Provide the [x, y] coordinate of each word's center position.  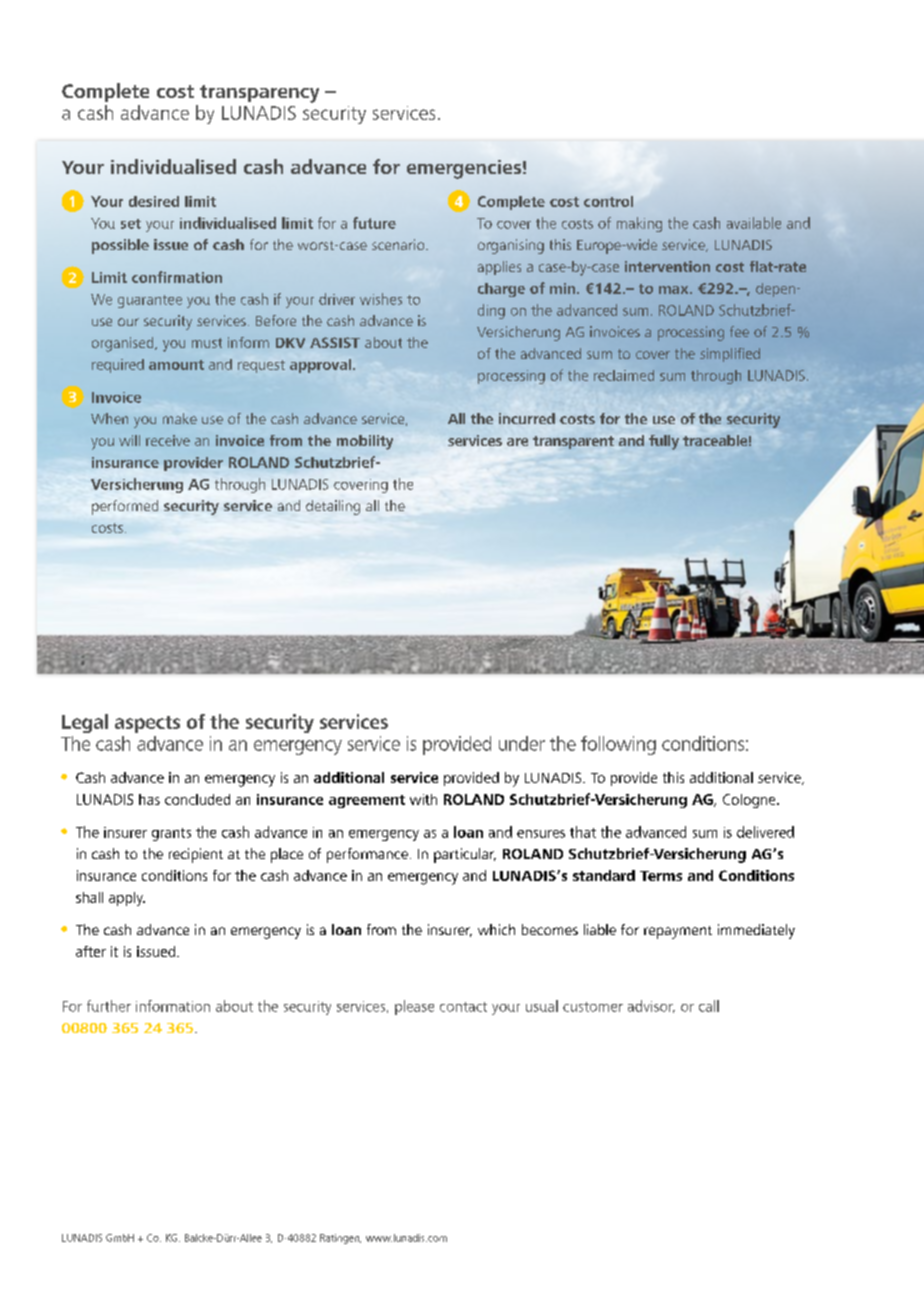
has [149, 799]
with [423, 799]
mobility [365, 442]
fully [664, 442]
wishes [381, 299]
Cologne [750, 801]
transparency [259, 94]
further [109, 1006]
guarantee [150, 301]
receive [168, 440]
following [618, 745]
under [522, 743]
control [608, 201]
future [374, 223]
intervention [667, 266]
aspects [147, 724]
